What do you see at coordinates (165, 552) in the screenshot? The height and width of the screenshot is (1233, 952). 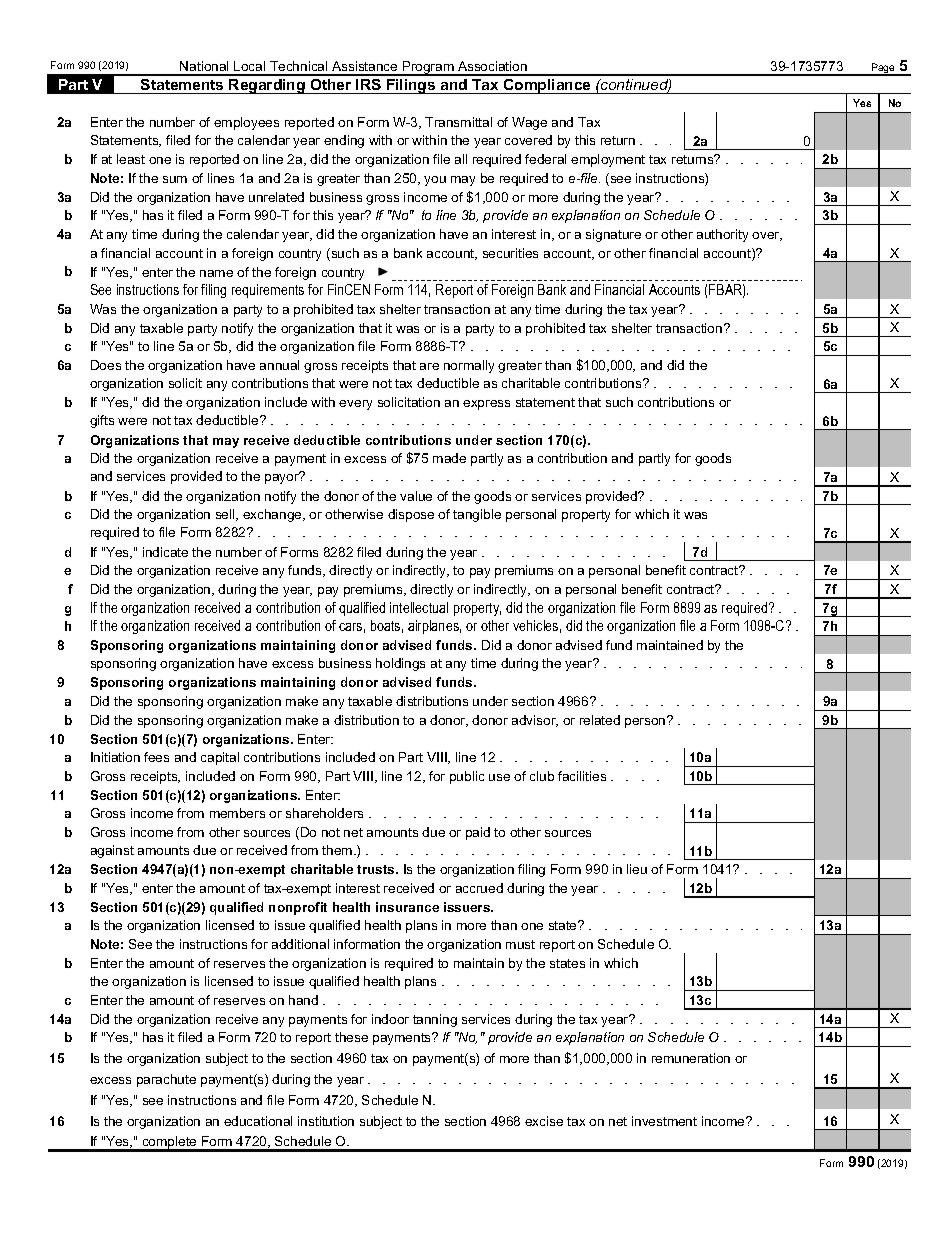 I see `indicate` at bounding box center [165, 552].
